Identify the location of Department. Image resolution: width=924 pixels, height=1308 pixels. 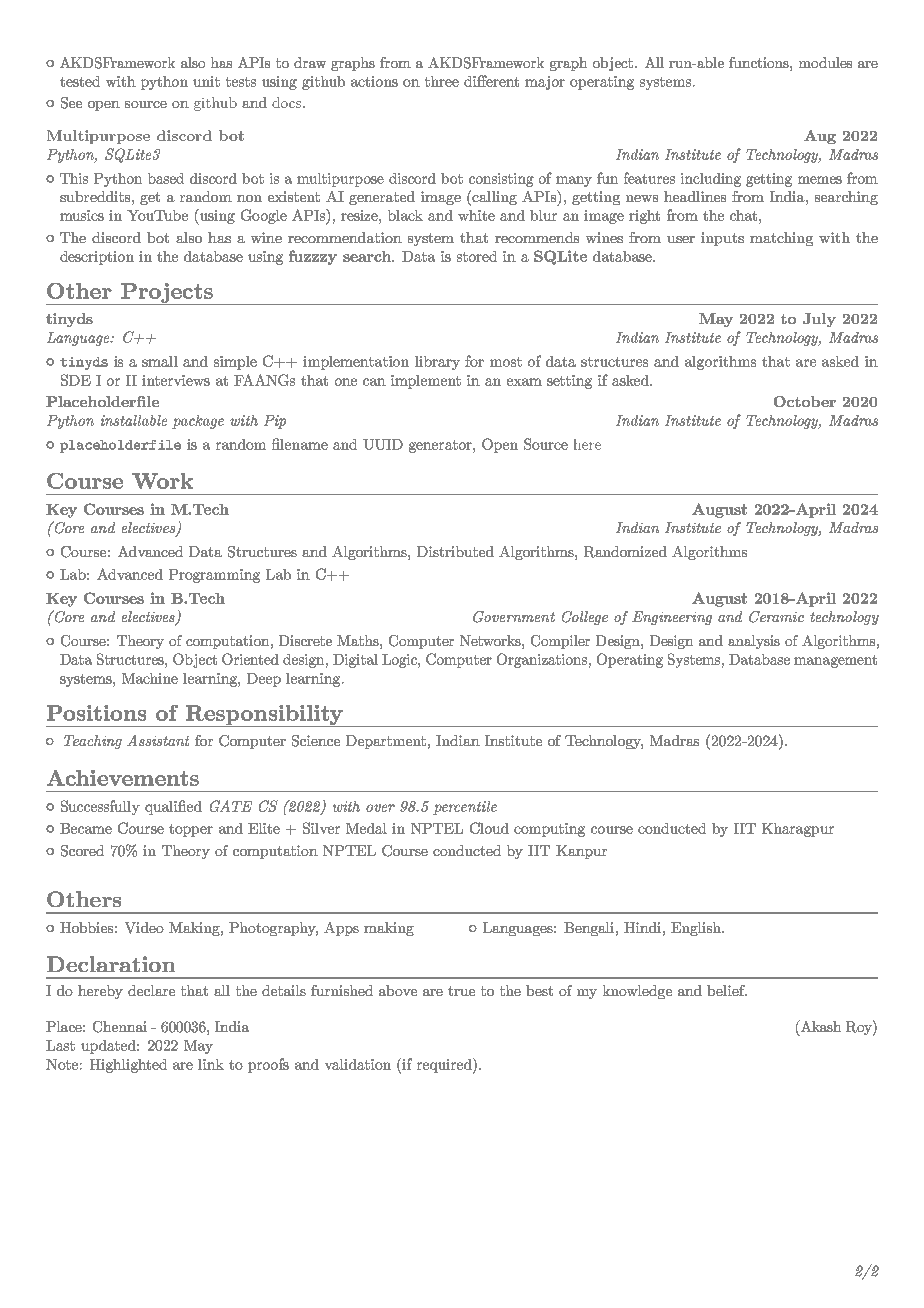
(386, 742).
